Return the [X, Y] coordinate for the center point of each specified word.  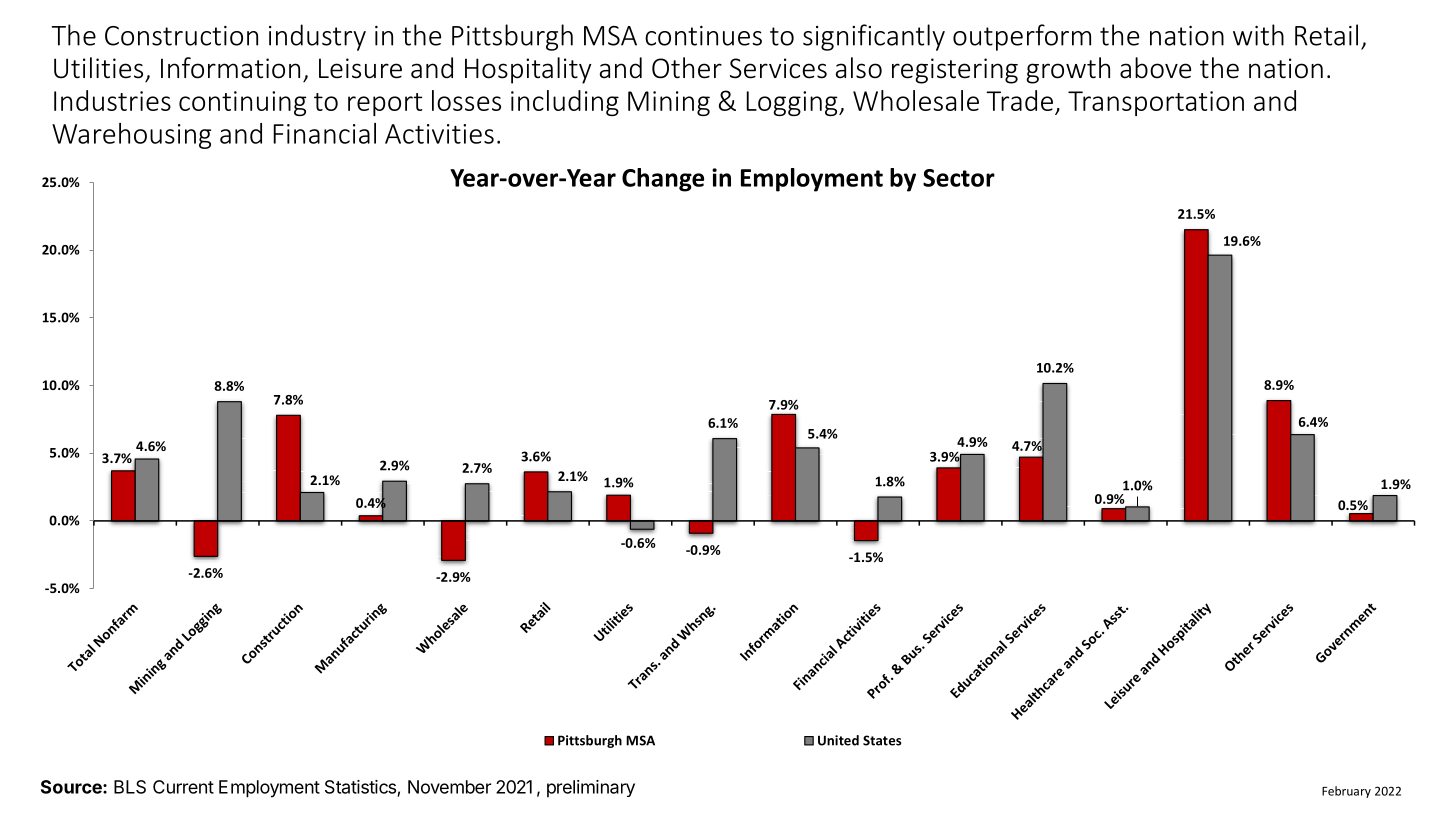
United [838, 740]
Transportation [1156, 103]
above [1155, 68]
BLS [130, 787]
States [882, 740]
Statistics [360, 787]
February [1346, 792]
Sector [959, 178]
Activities [439, 134]
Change [663, 180]
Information [230, 68]
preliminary [591, 788]
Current [183, 787]
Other [687, 68]
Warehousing [131, 136]
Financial [324, 133]
